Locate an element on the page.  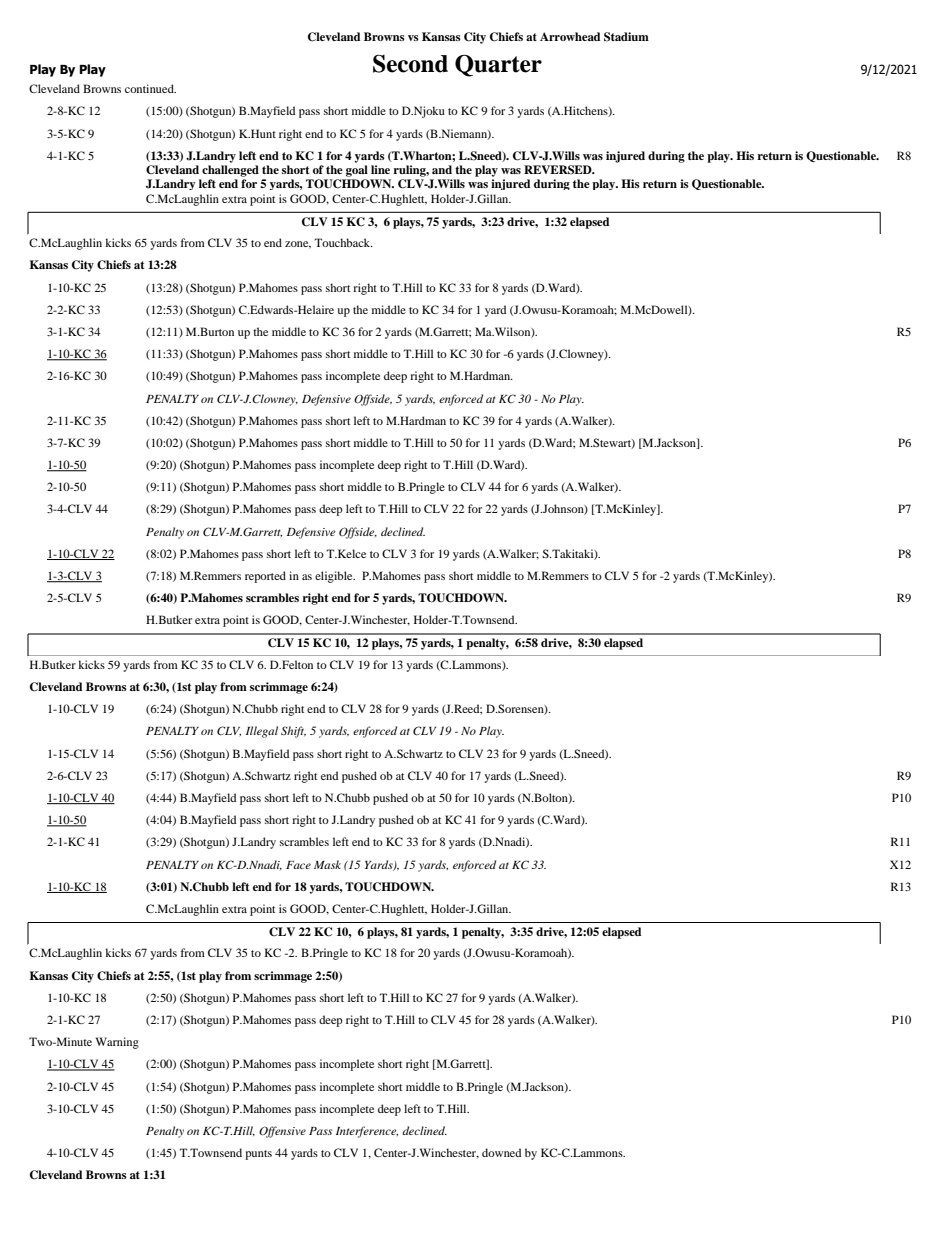
downed is located at coordinates (501, 1152).
